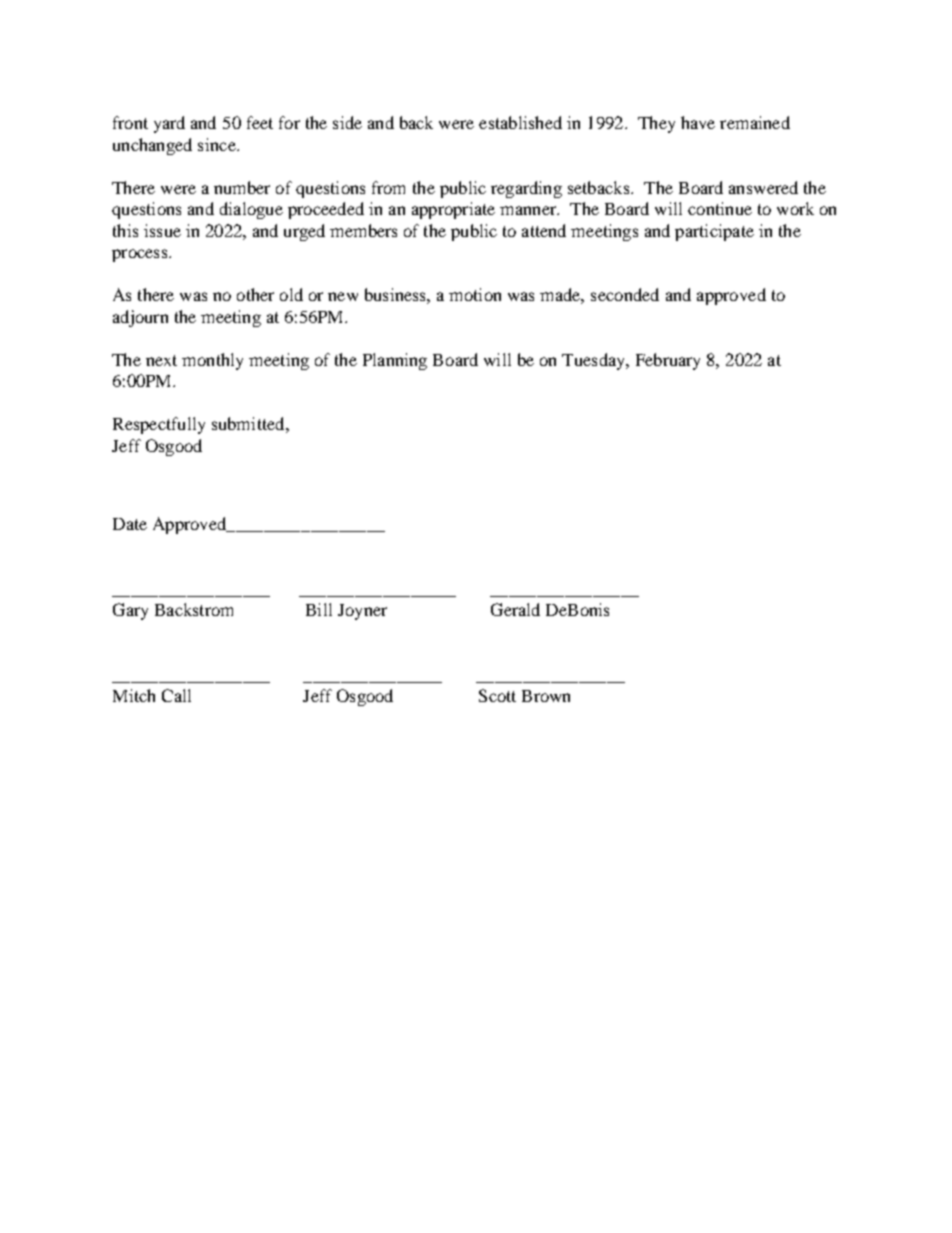 The image size is (952, 1233). Describe the element at coordinates (176, 695) in the screenshot. I see `Call` at that location.
